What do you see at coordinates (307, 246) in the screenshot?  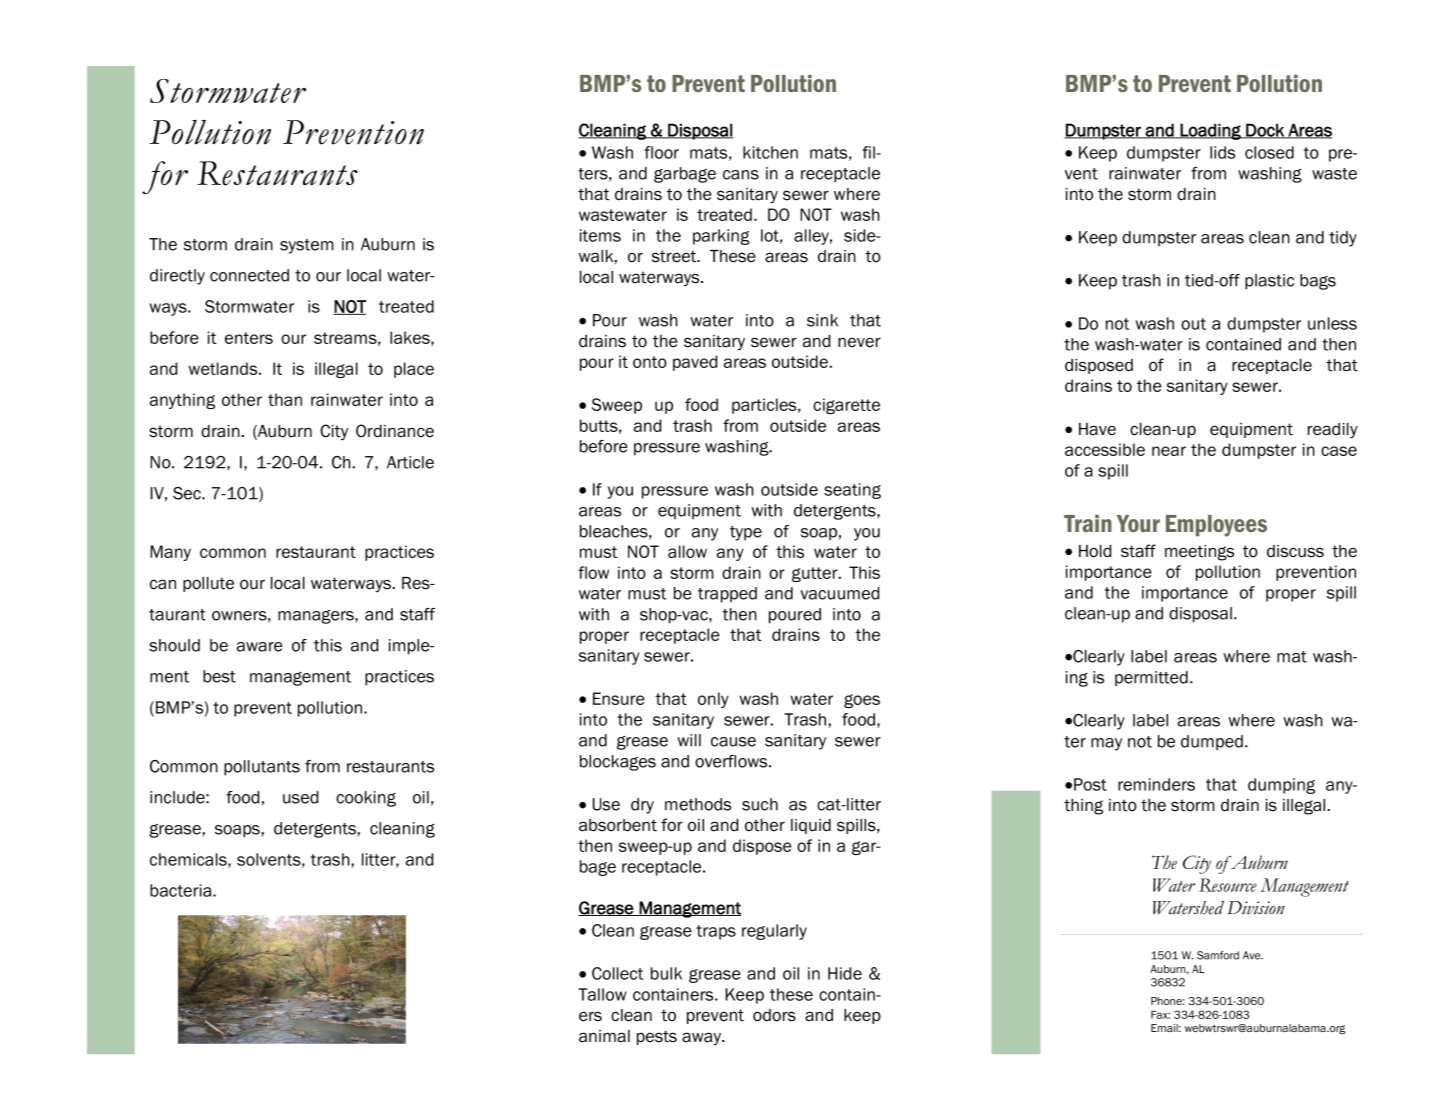 I see `system` at bounding box center [307, 246].
